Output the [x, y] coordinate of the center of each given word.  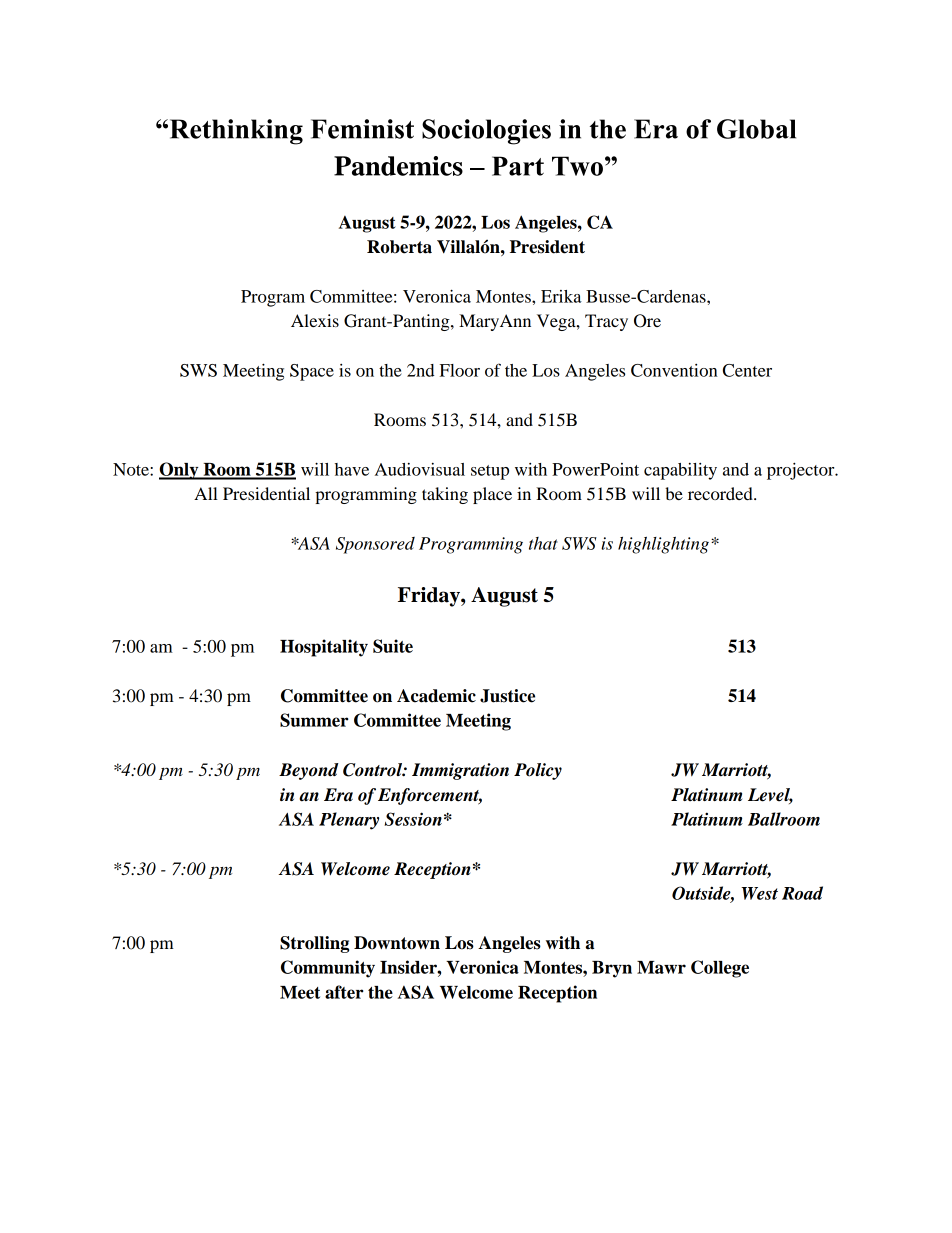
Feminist [362, 129]
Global [756, 129]
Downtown [397, 943]
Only [180, 471]
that [543, 543]
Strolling [314, 944]
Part [518, 166]
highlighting [663, 545]
